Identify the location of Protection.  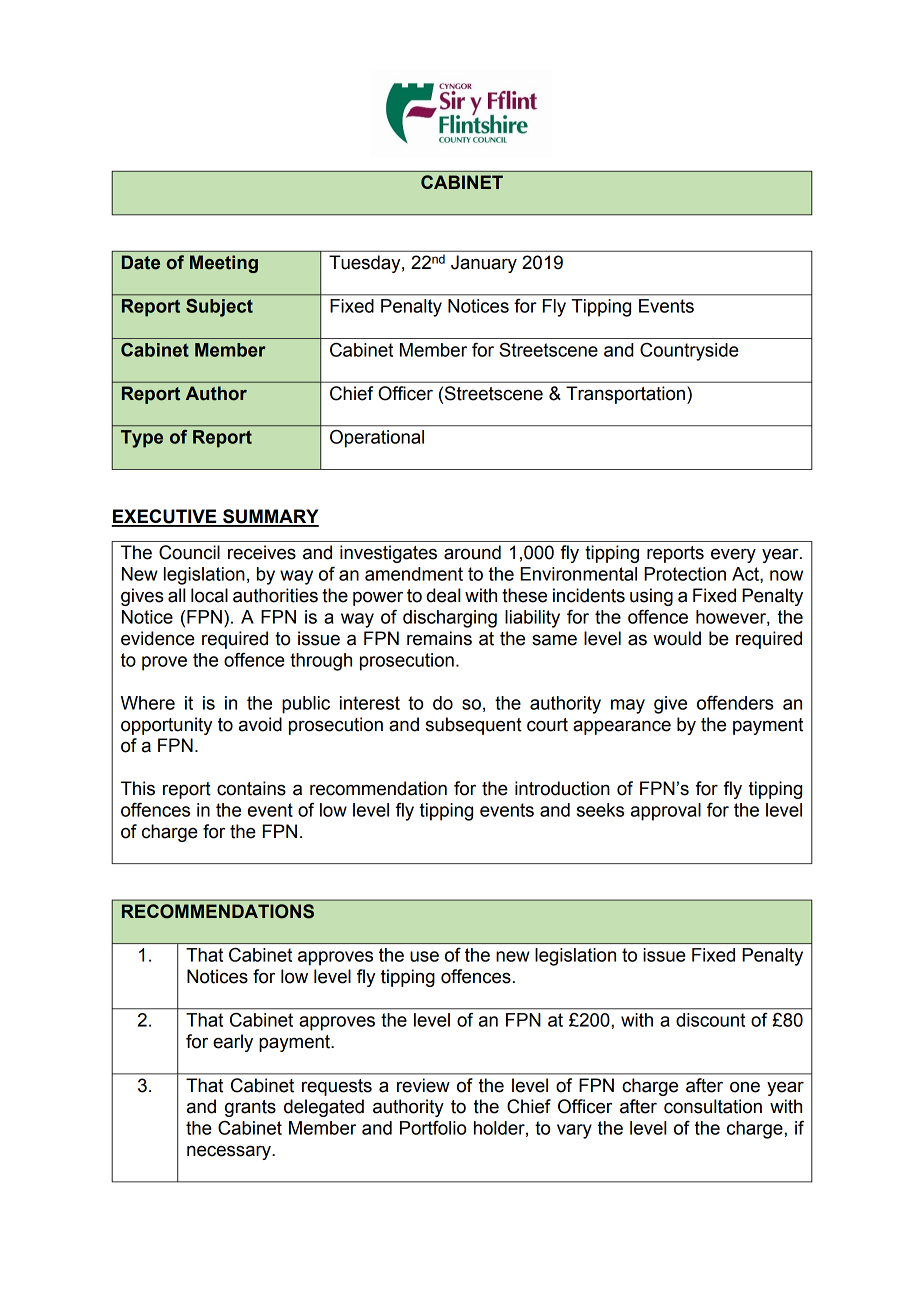
(685, 574).
